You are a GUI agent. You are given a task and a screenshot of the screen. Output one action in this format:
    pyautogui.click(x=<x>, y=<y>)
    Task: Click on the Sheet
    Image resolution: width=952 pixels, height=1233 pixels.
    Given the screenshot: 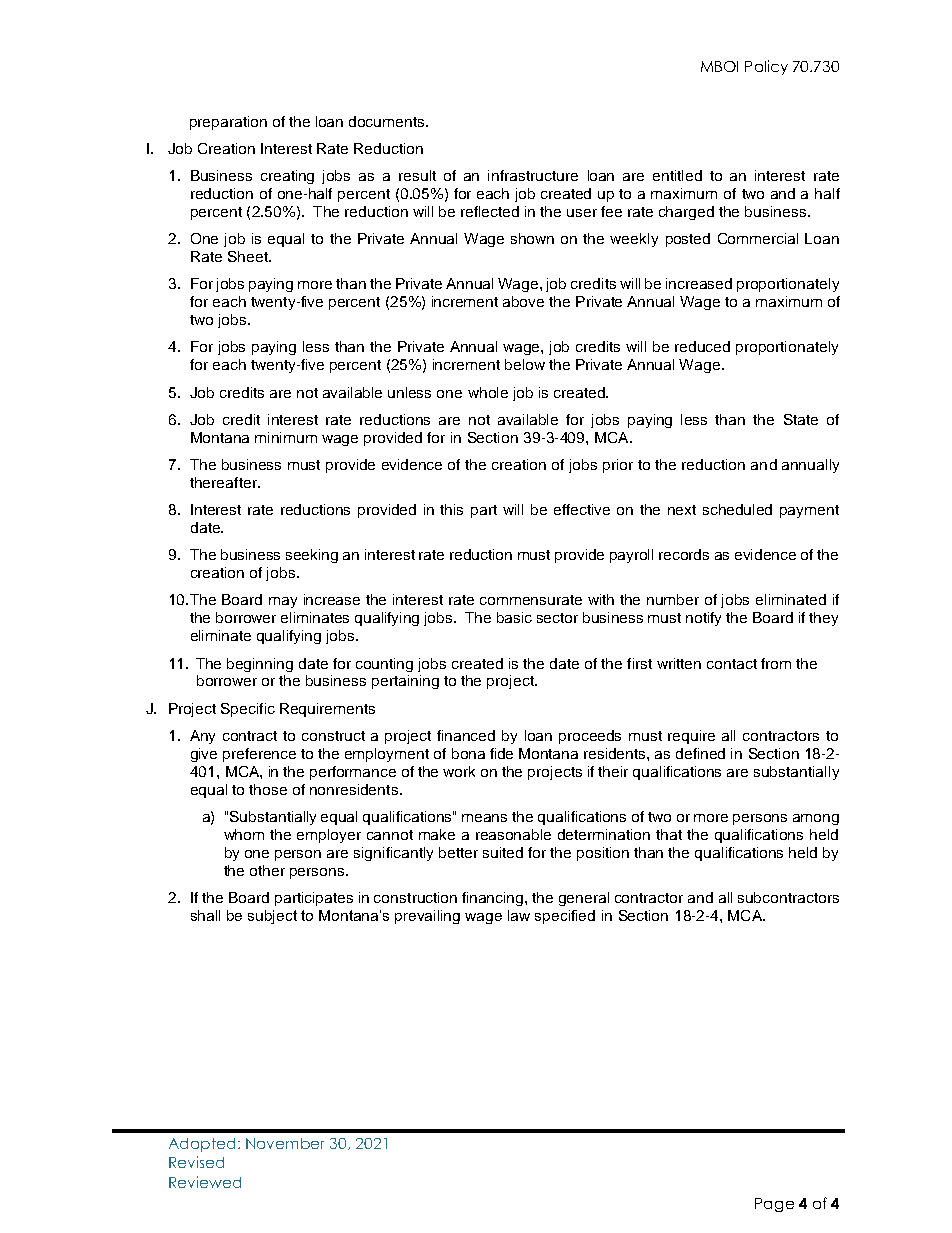 What is the action you would take?
    pyautogui.click(x=249, y=256)
